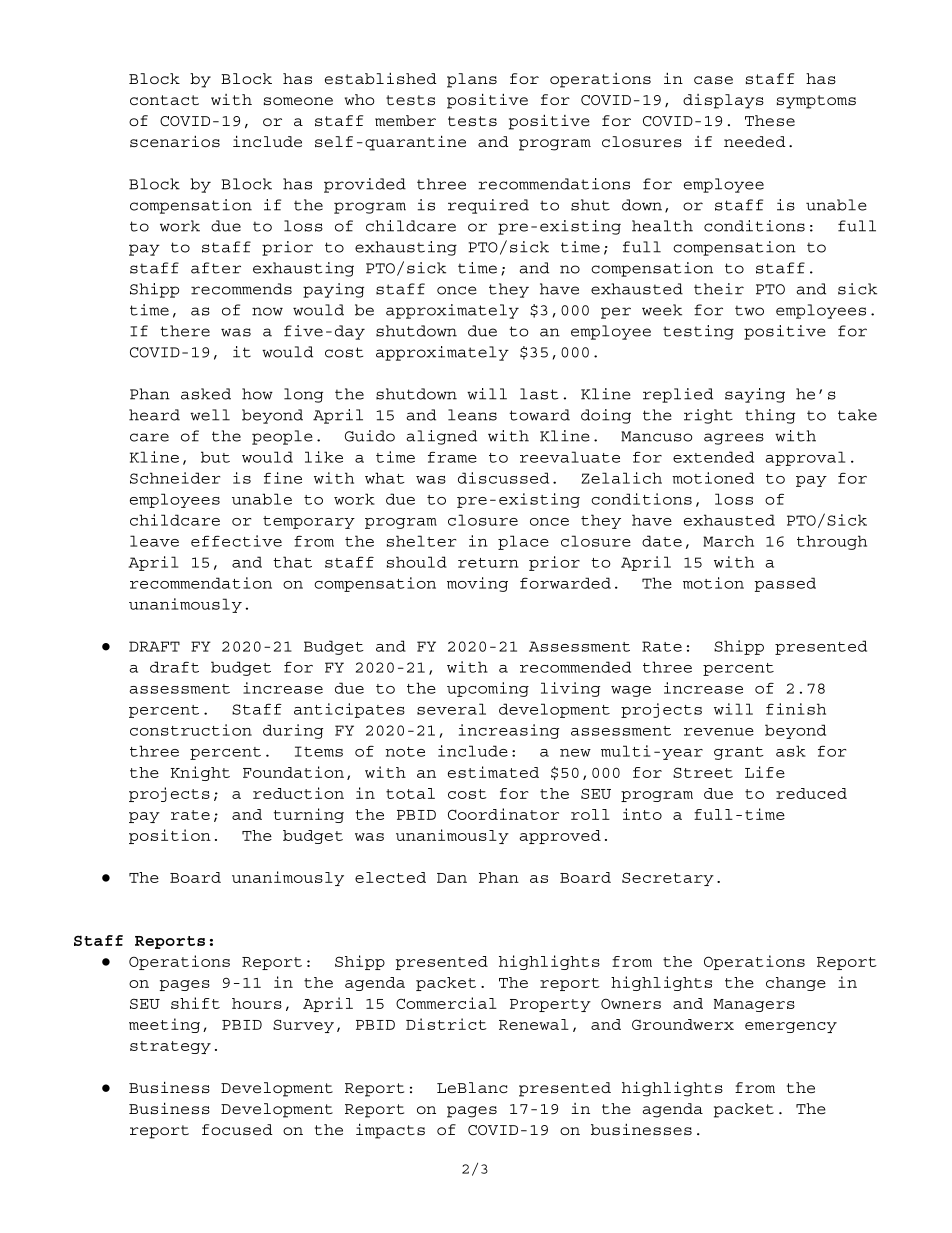 This screenshot has height=1233, width=952. Describe the element at coordinates (472, 80) in the screenshot. I see `plans` at that location.
